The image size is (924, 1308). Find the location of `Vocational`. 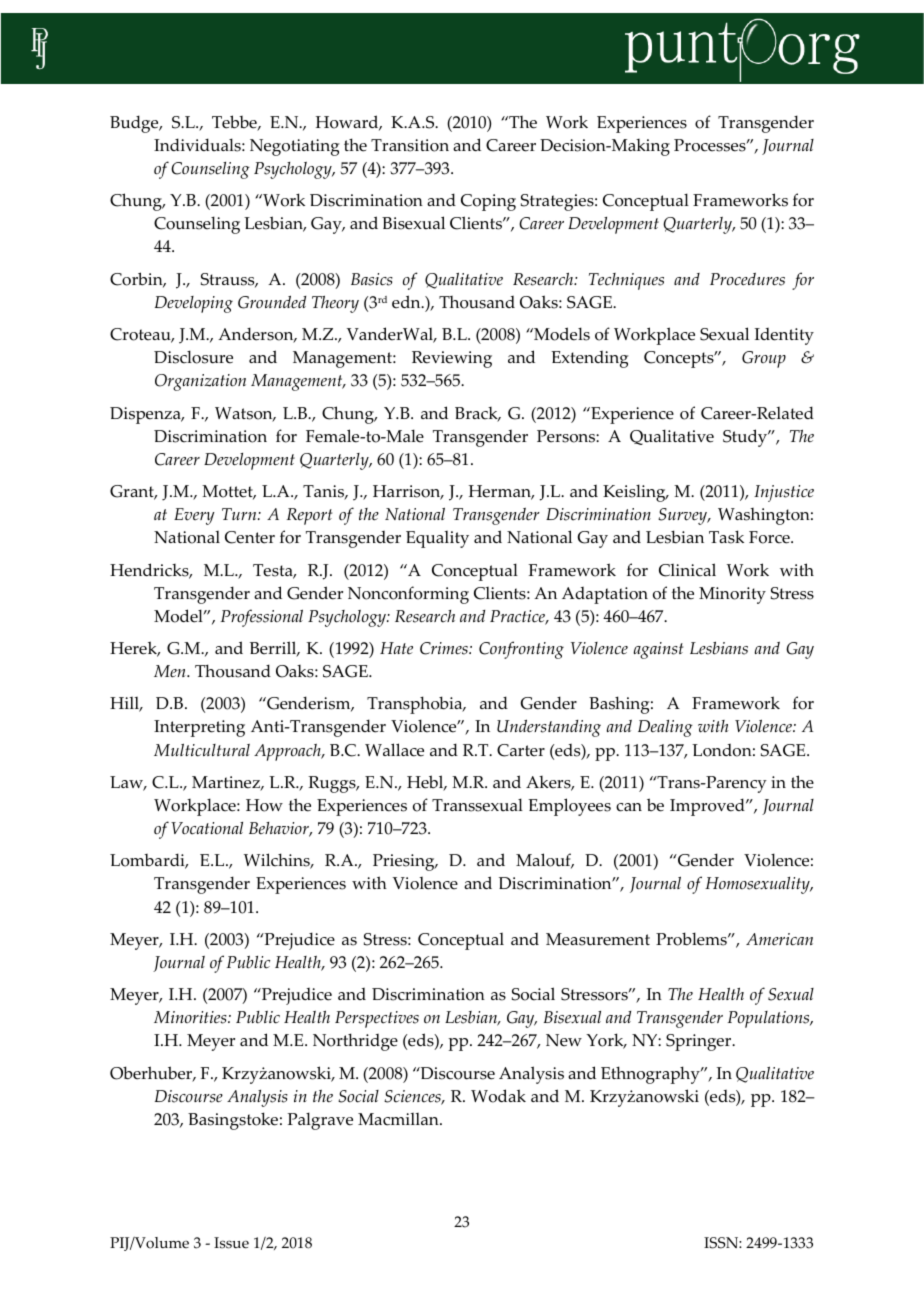

Vocational is located at coordinates (207, 828).
